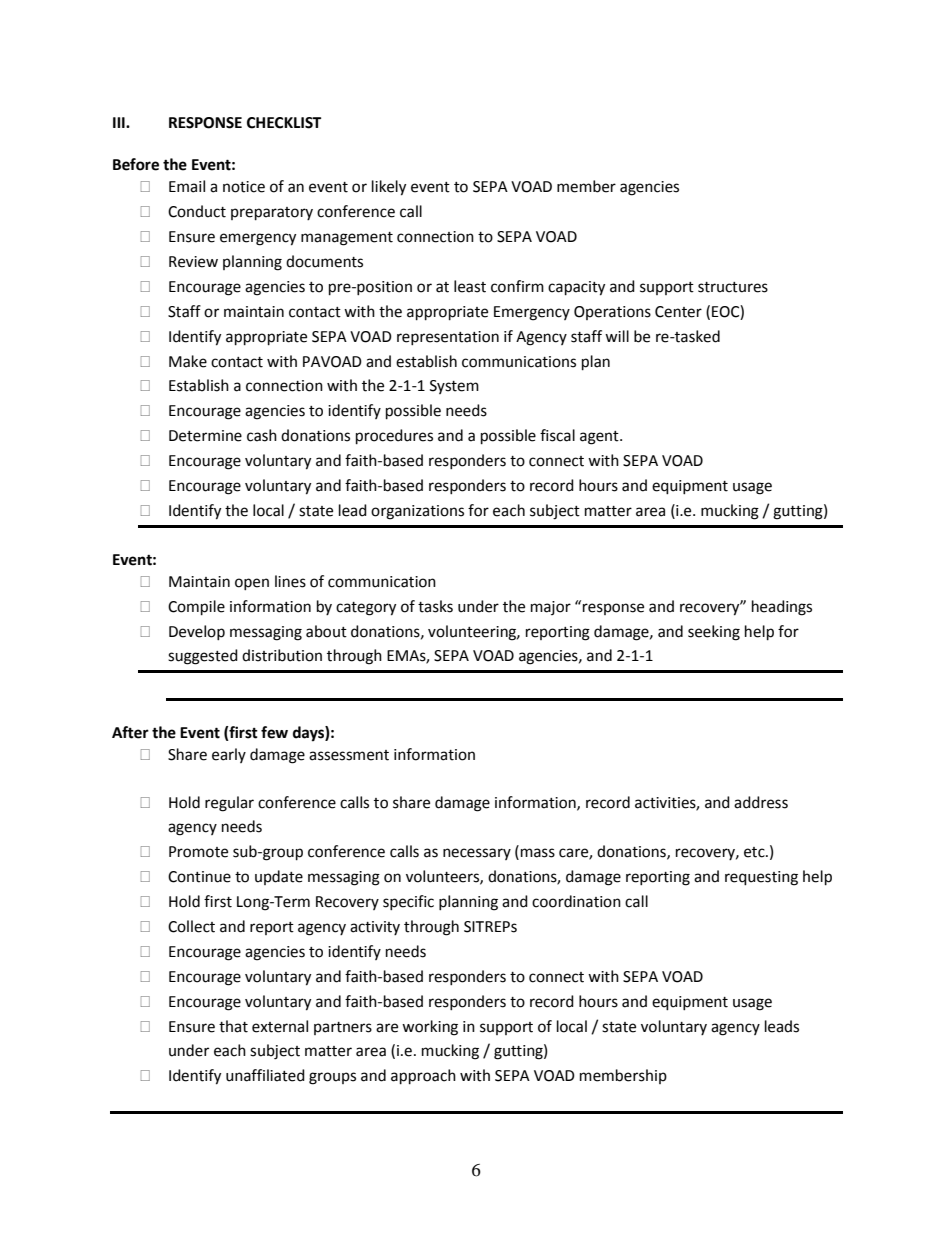 The height and width of the page is (1233, 952). Describe the element at coordinates (761, 802) in the page. I see `address` at that location.
